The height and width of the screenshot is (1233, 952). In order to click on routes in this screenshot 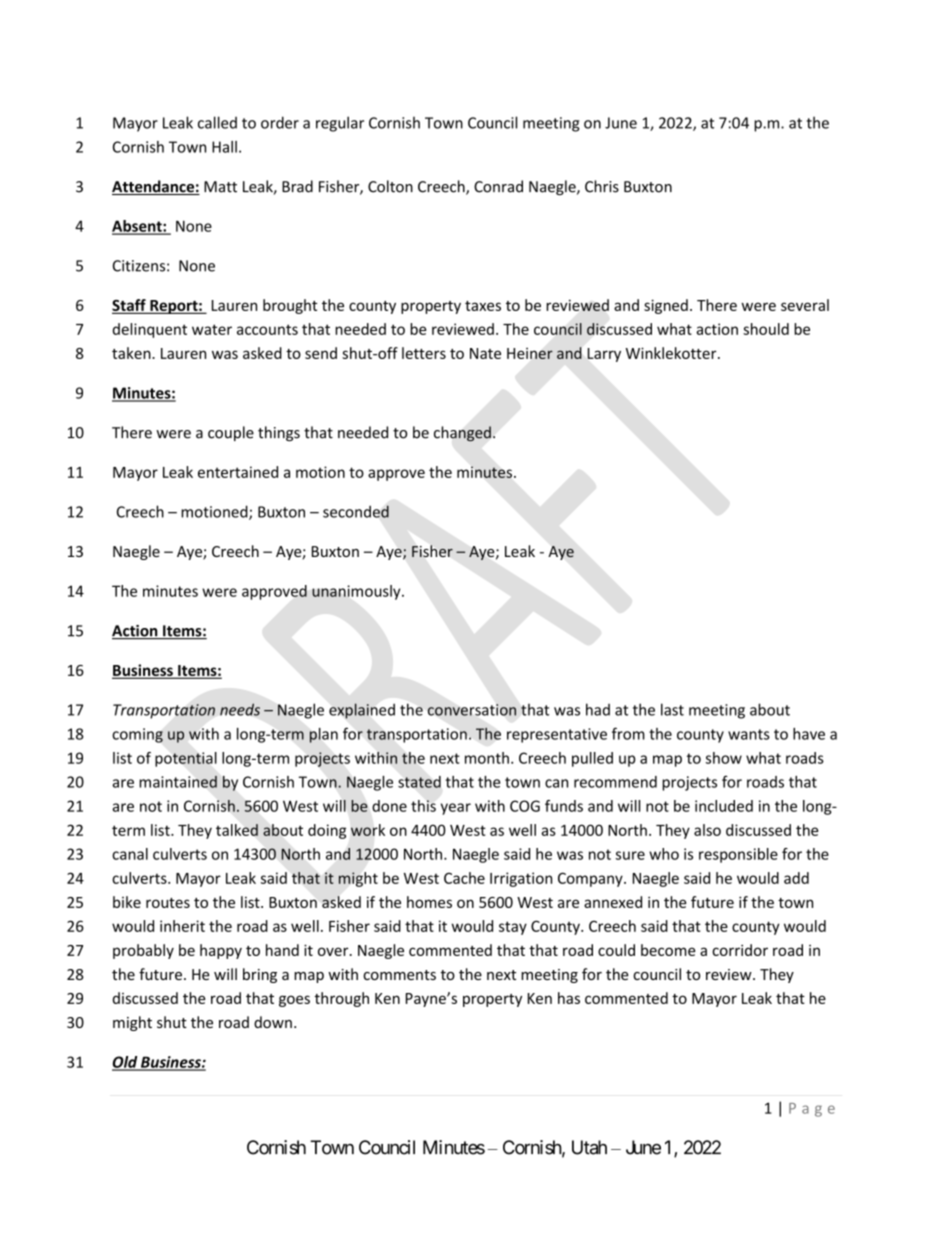, I will do `click(168, 903)`.
